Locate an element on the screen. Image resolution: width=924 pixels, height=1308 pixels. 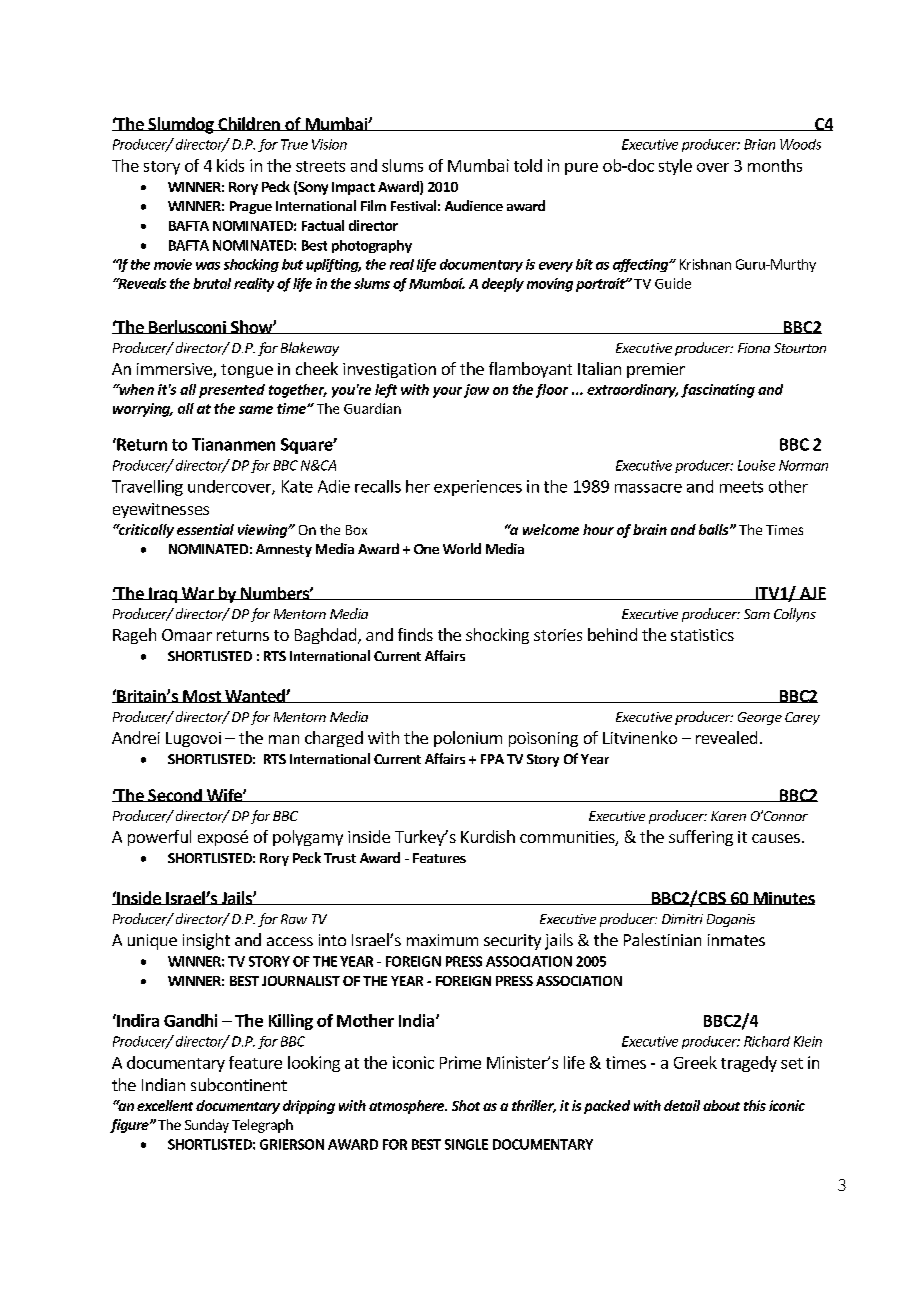
Second is located at coordinates (175, 795).
